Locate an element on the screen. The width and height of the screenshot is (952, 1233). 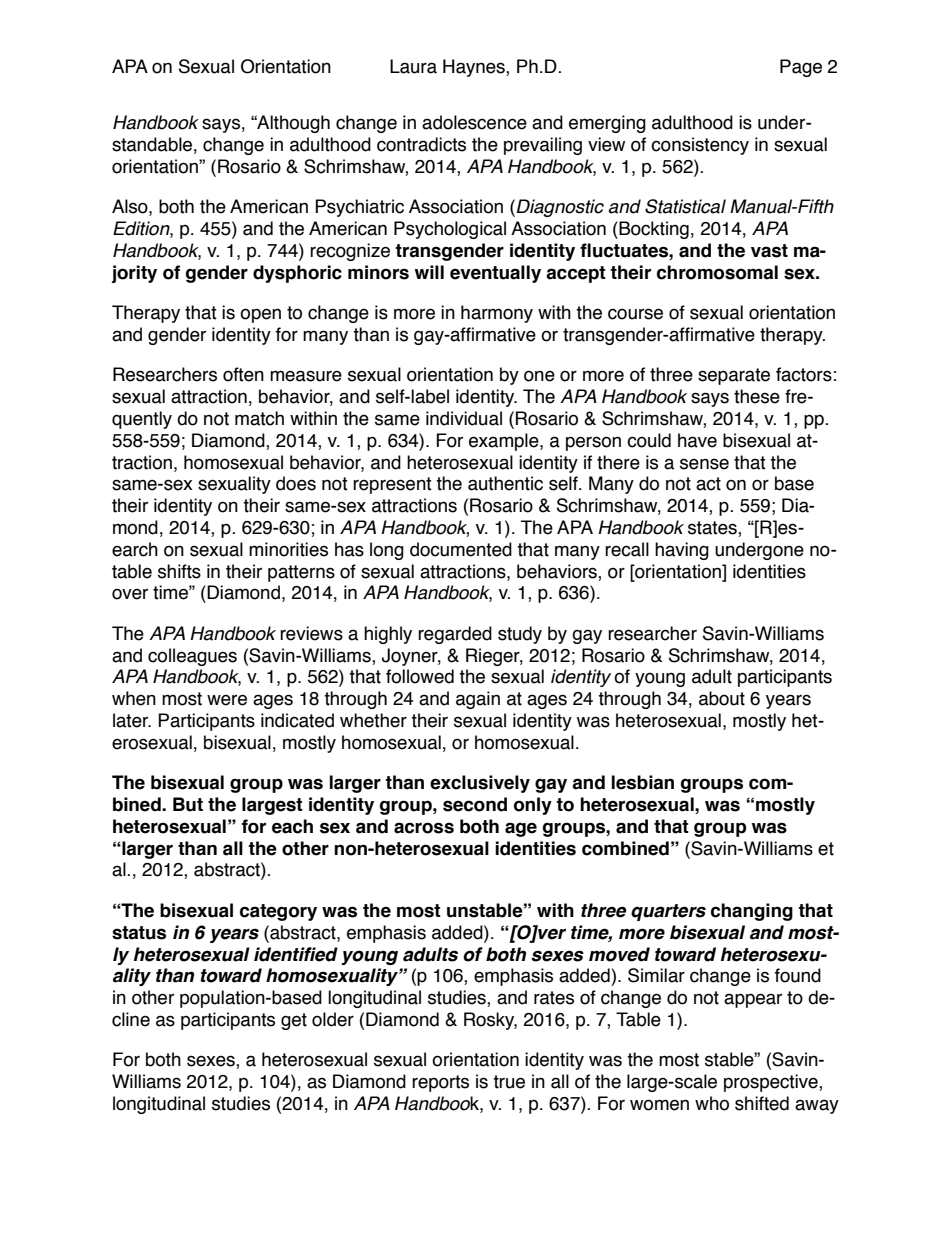
Laura is located at coordinates (413, 66).
